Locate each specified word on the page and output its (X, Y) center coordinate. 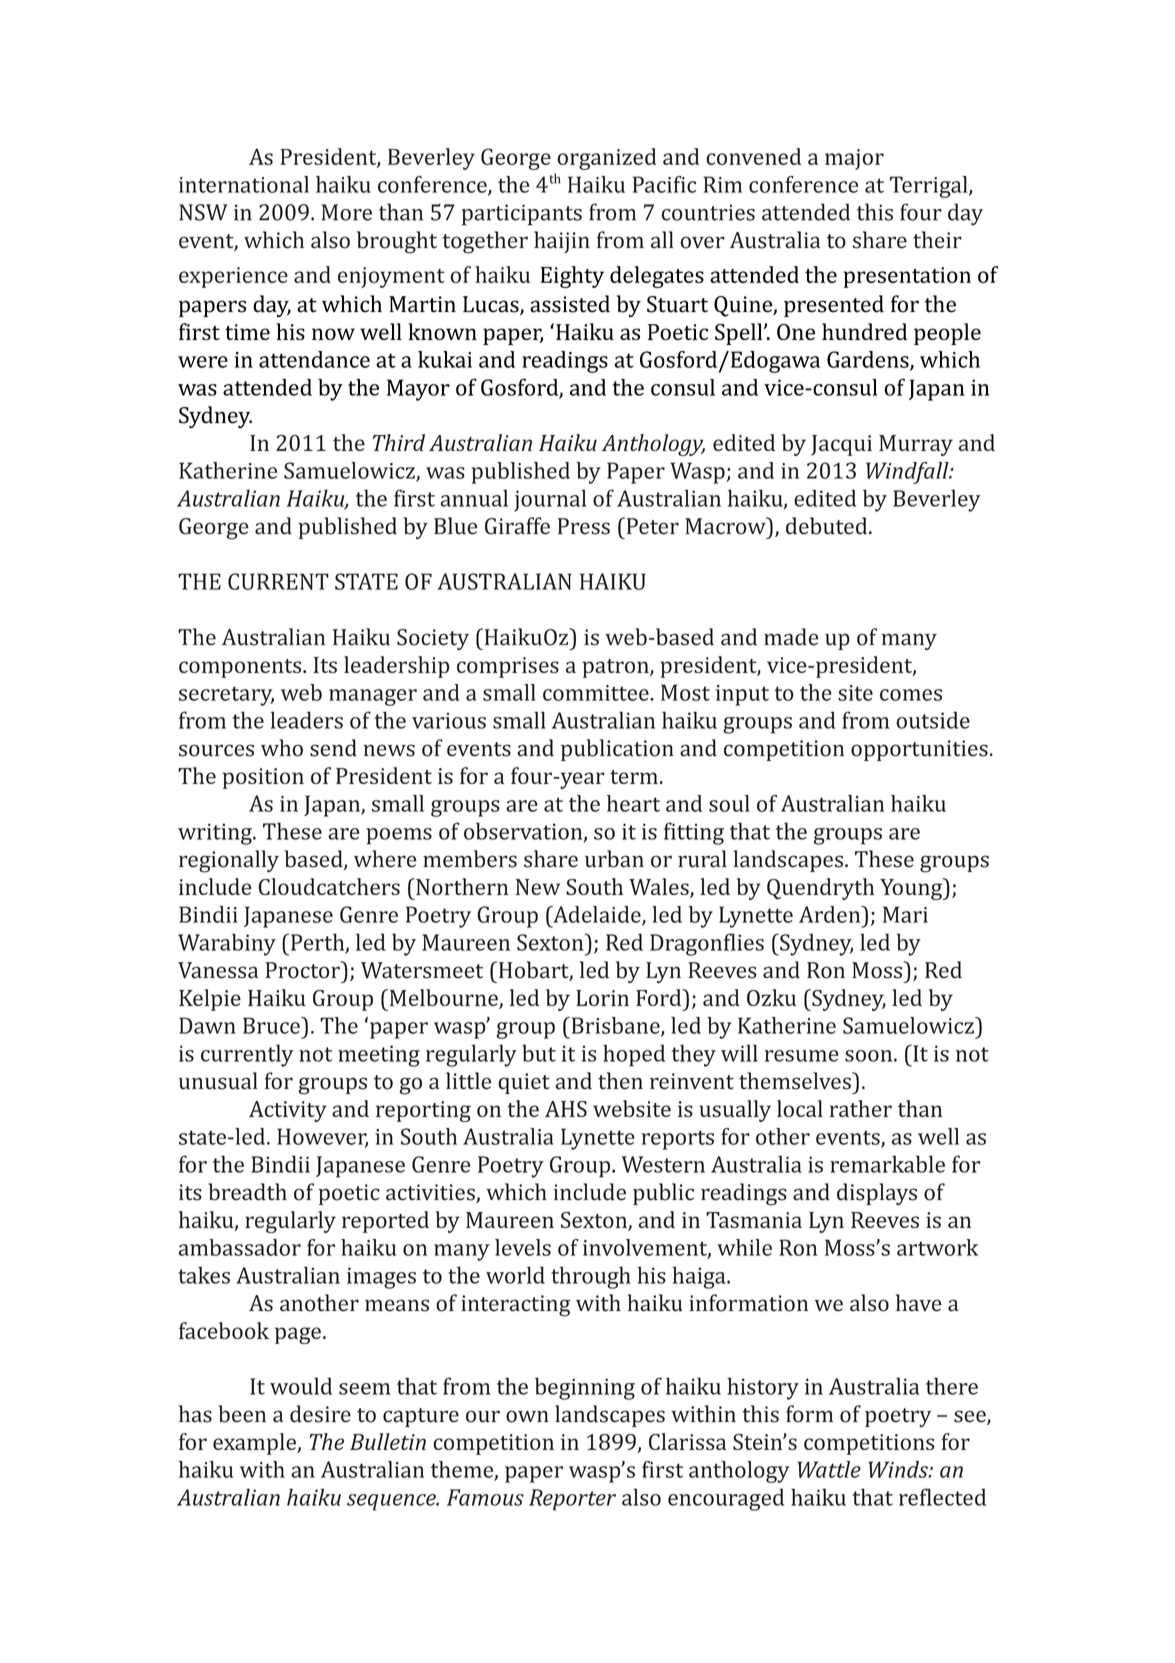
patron (616, 668)
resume (802, 1056)
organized (606, 159)
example (255, 1444)
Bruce (272, 1025)
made (791, 637)
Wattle (829, 1469)
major (854, 159)
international (244, 184)
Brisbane (615, 1026)
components (241, 668)
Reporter (572, 1500)
